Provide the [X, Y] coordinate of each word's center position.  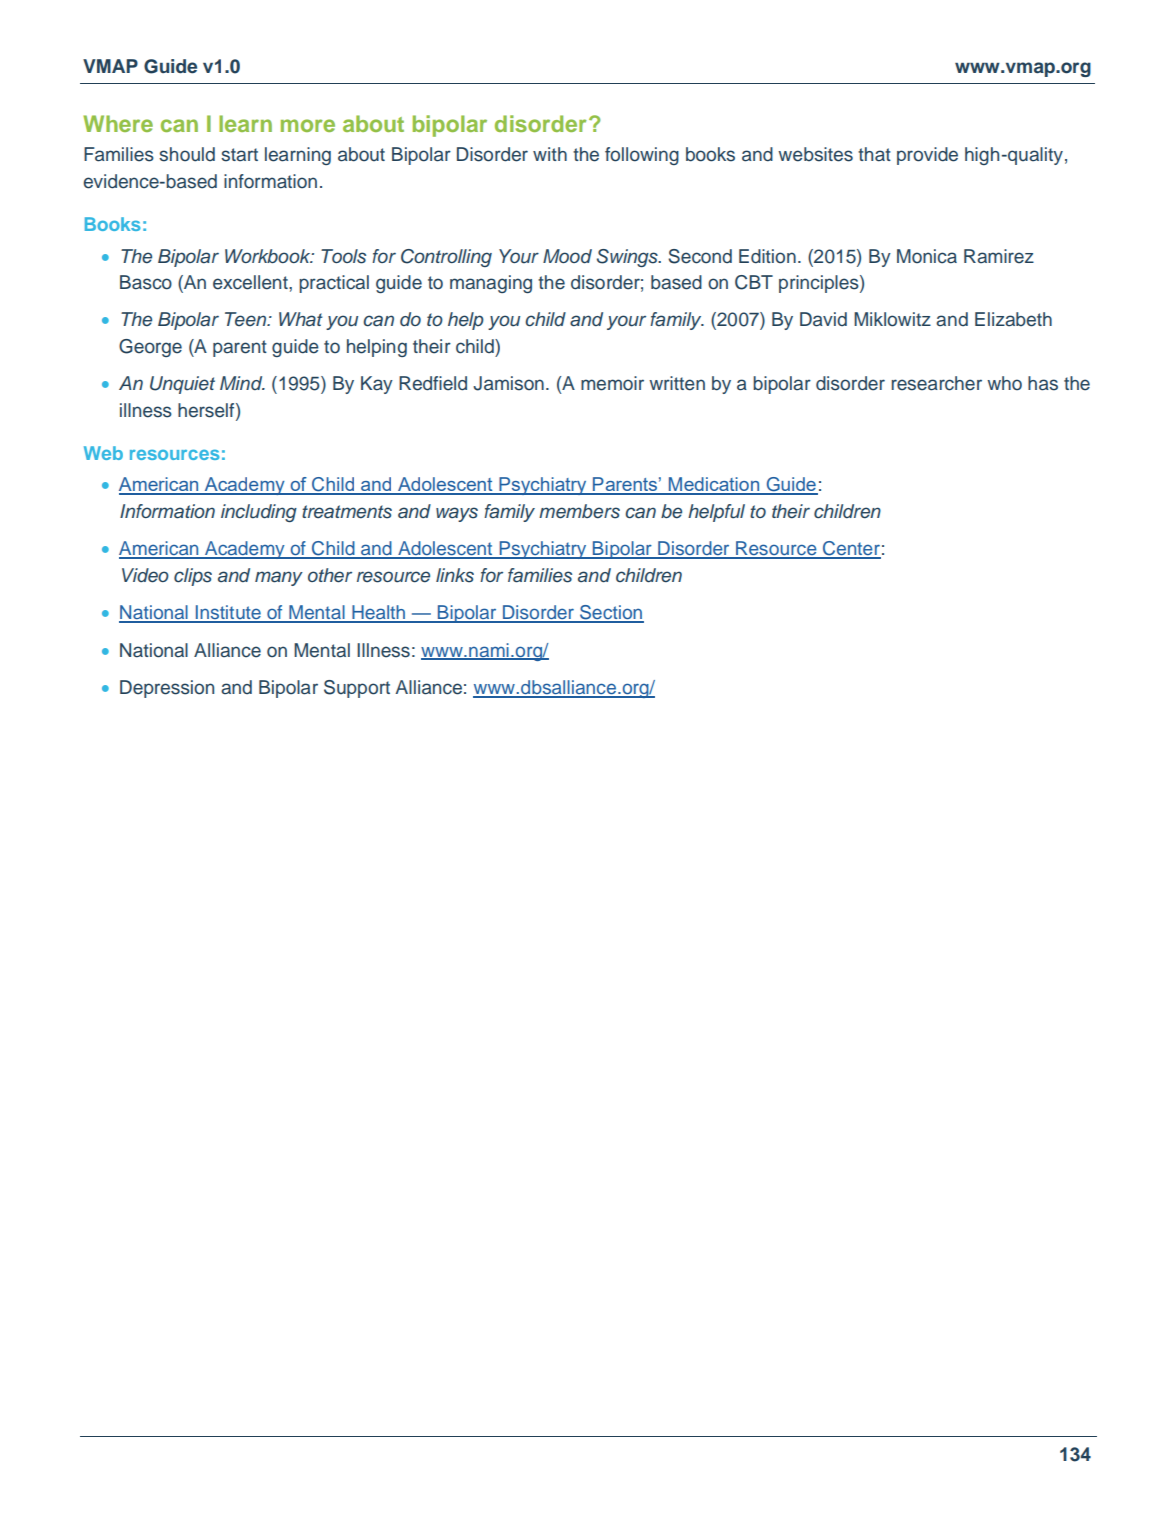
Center [851, 549]
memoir [612, 383]
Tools [343, 256]
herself [207, 410]
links [455, 575]
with [550, 154]
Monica [927, 256]
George [150, 348]
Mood [567, 256]
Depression [167, 689]
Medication [714, 485]
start [239, 155]
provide [927, 156]
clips [193, 577]
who [1004, 383]
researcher [936, 383]
